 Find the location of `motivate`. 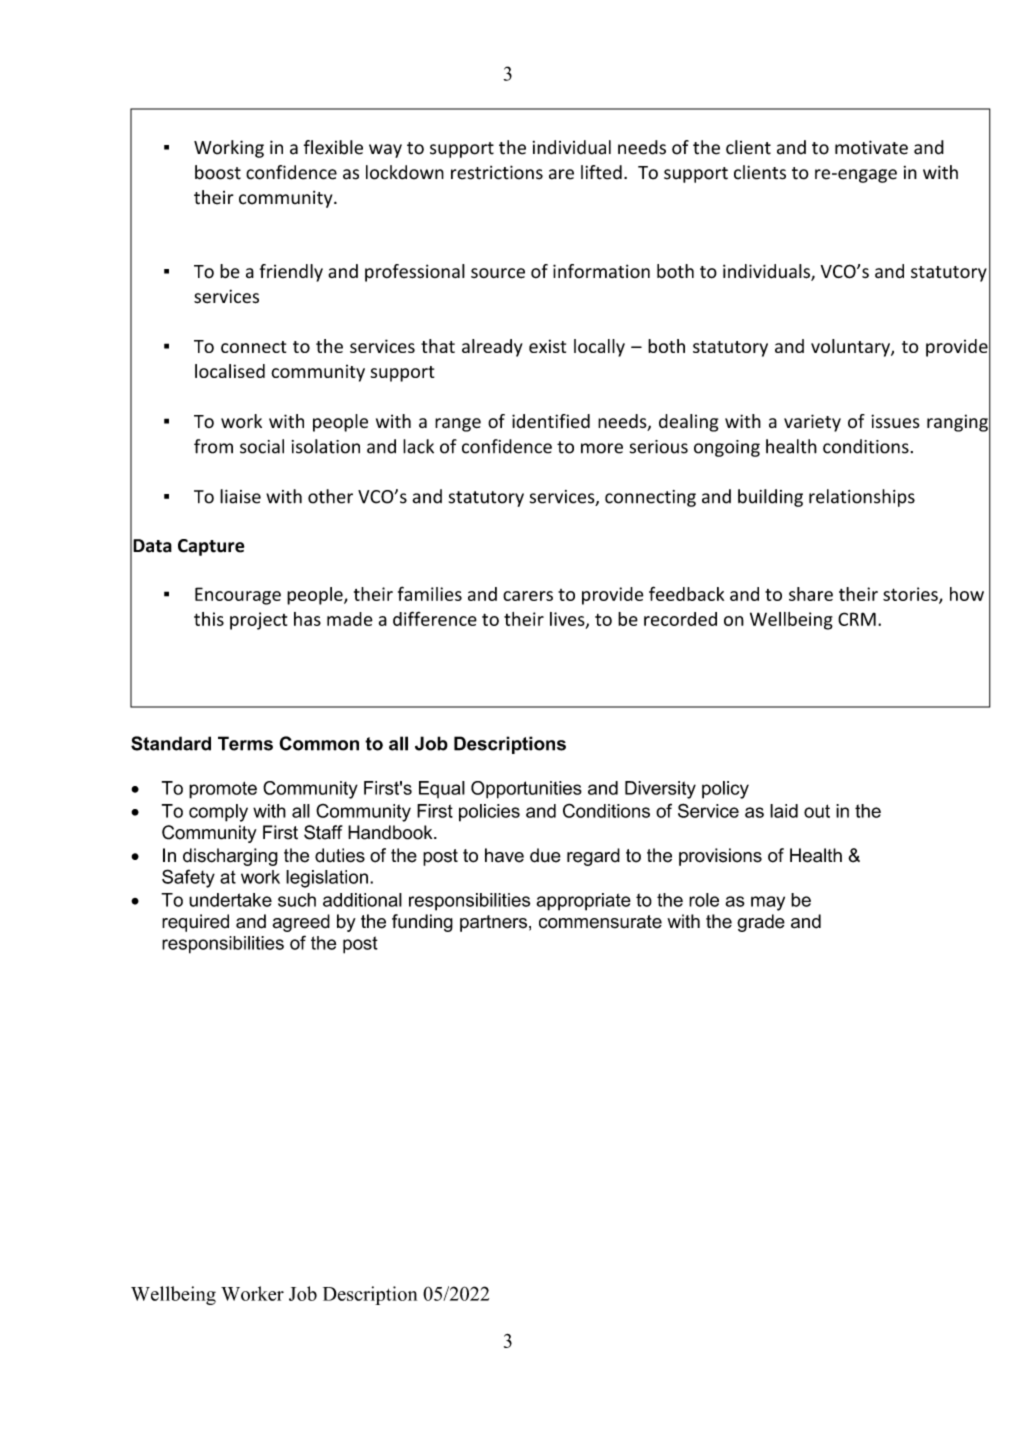

motivate is located at coordinates (871, 147).
